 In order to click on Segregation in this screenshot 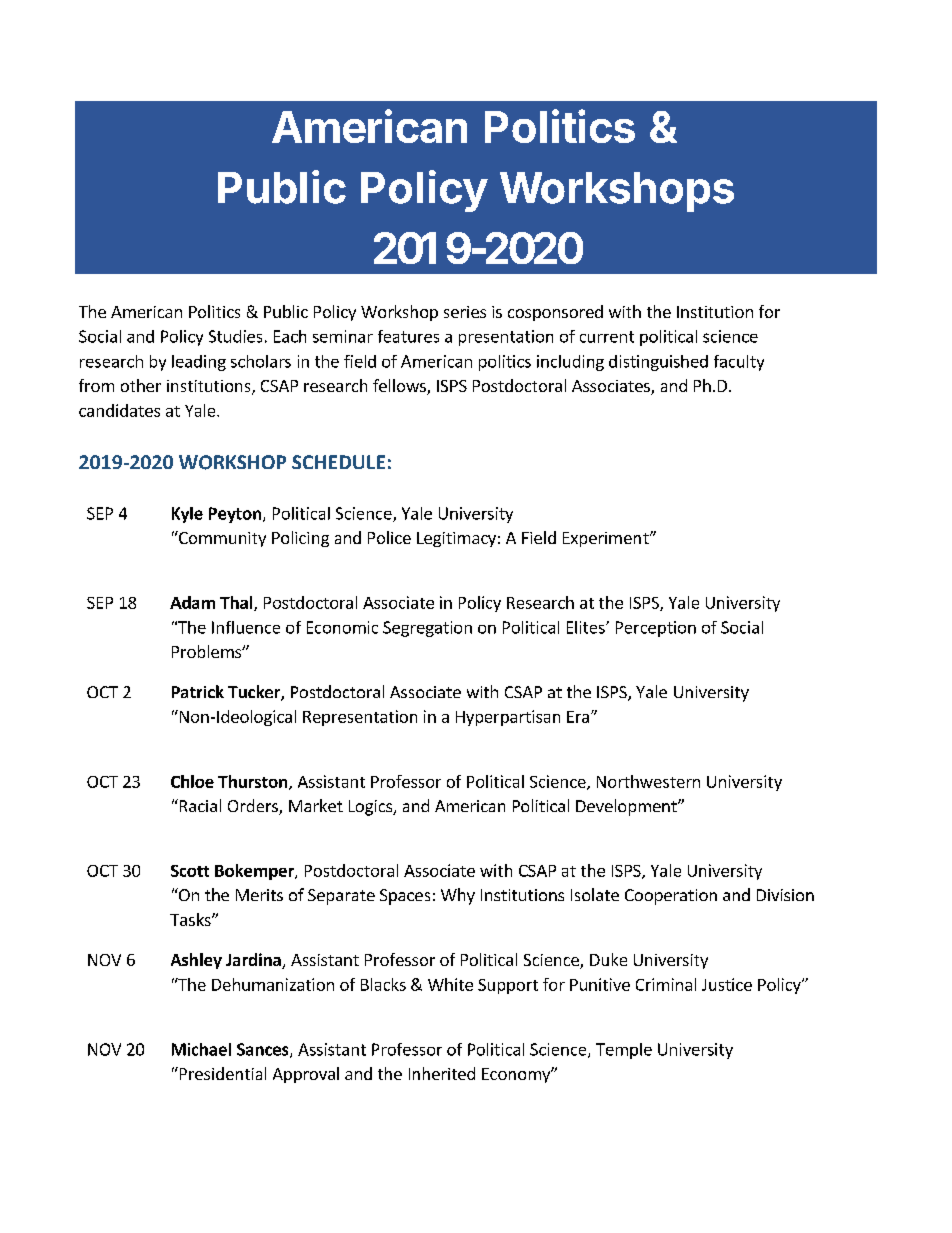, I will do `click(427, 629)`.
